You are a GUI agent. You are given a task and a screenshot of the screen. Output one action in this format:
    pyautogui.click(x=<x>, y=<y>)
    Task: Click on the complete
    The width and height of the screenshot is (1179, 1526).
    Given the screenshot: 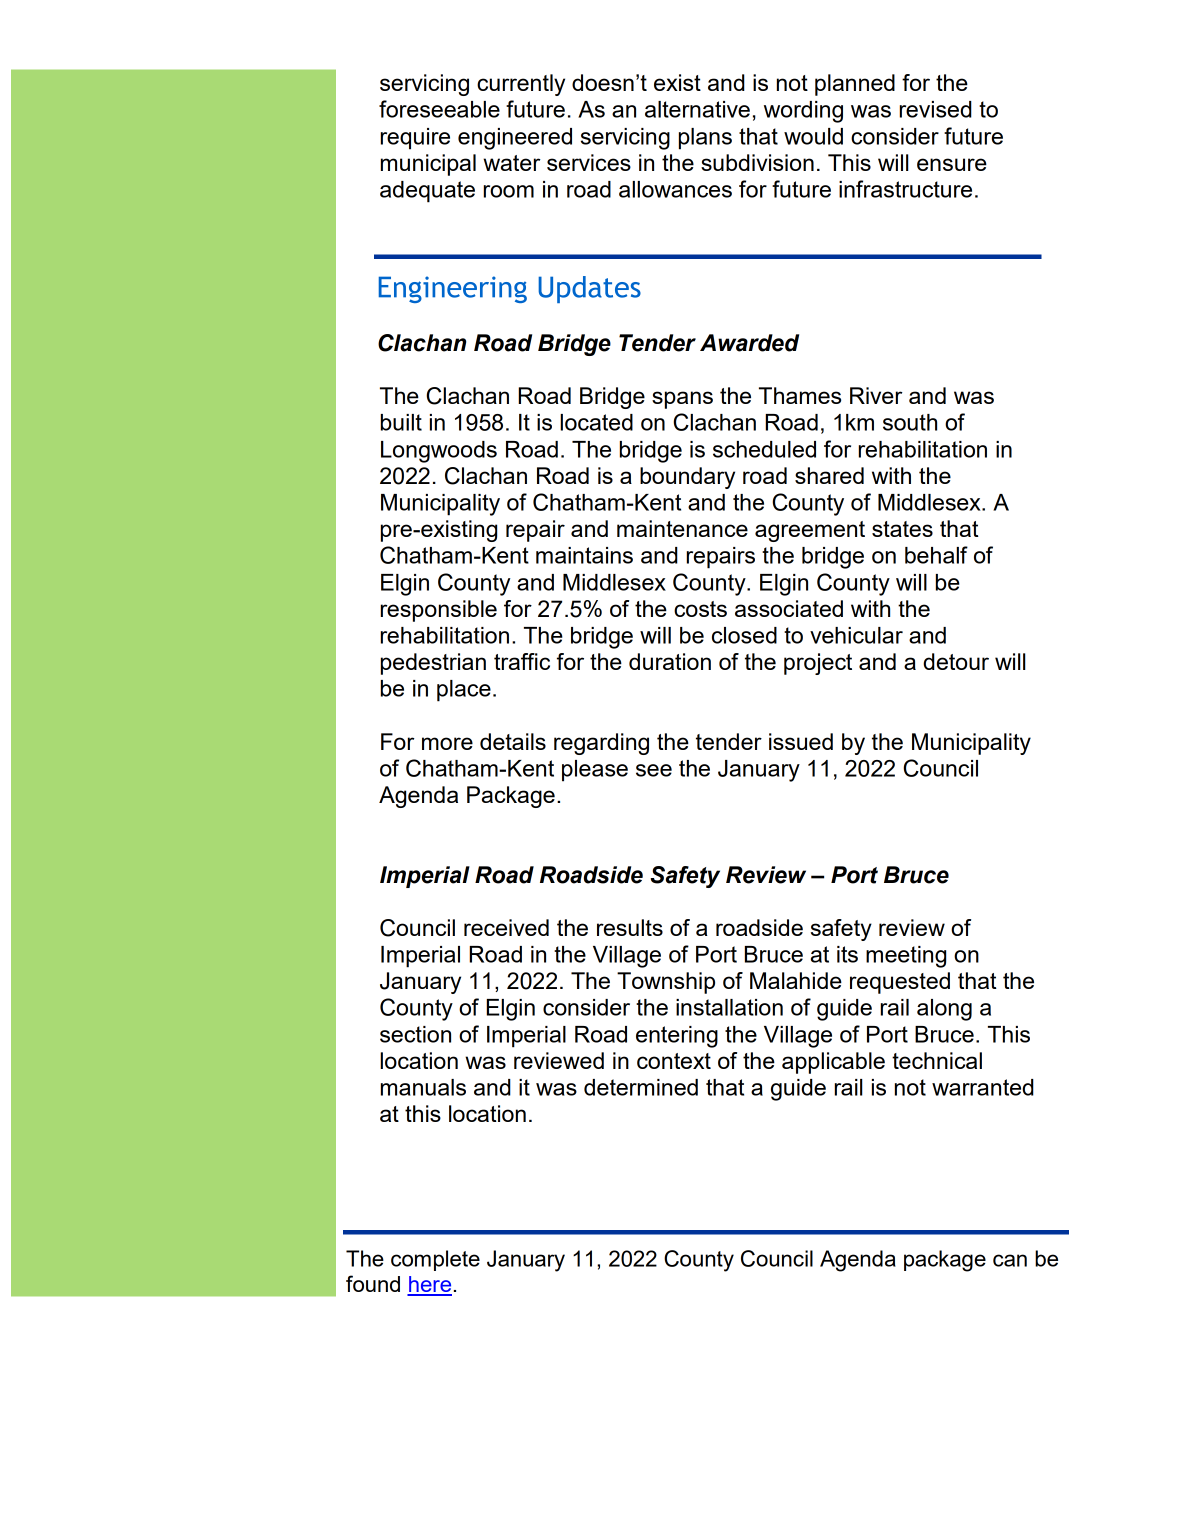 What is the action you would take?
    pyautogui.click(x=435, y=1260)
